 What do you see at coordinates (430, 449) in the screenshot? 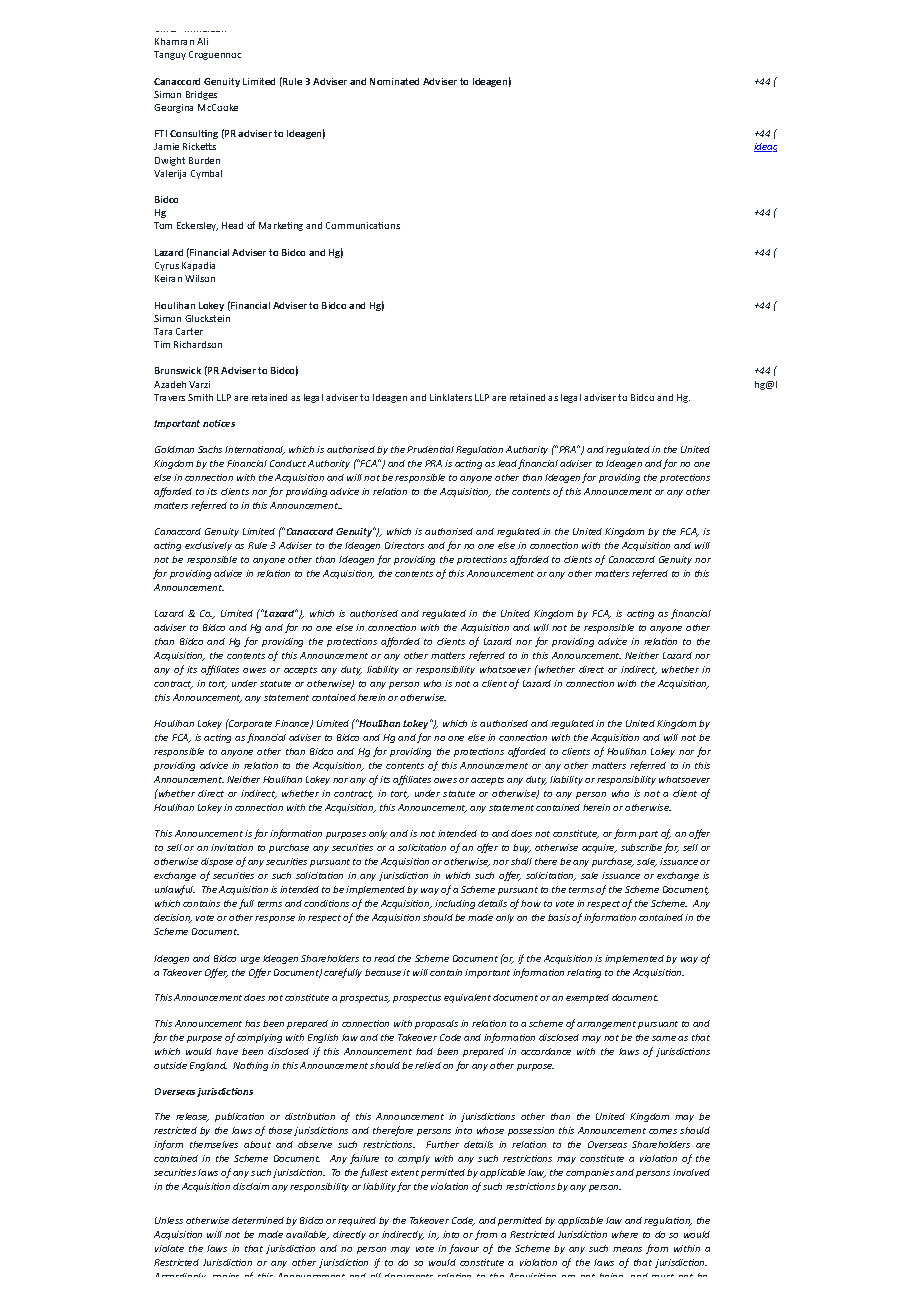
I see `Prudential` at bounding box center [430, 449].
